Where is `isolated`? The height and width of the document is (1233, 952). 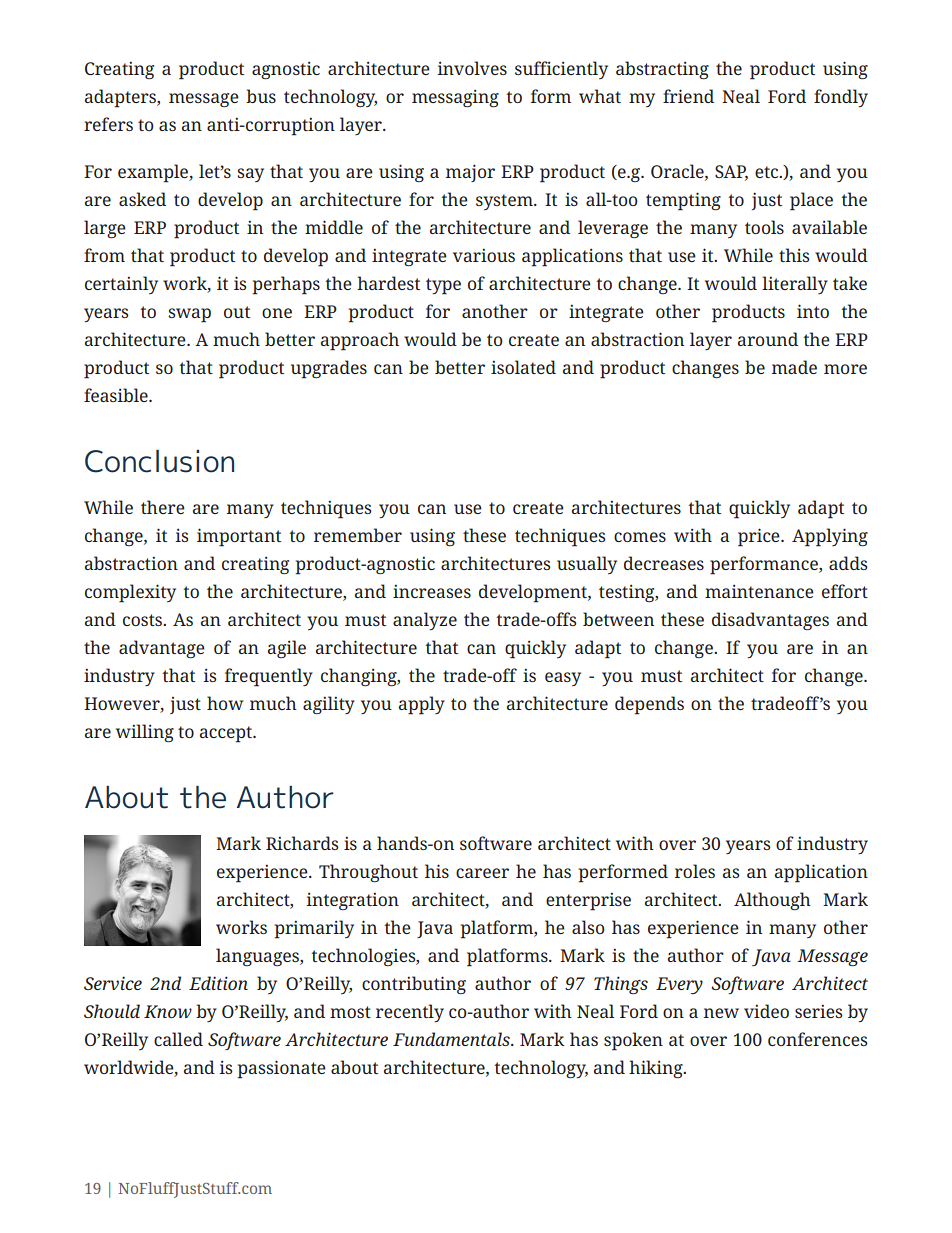
isolated is located at coordinates (523, 367).
